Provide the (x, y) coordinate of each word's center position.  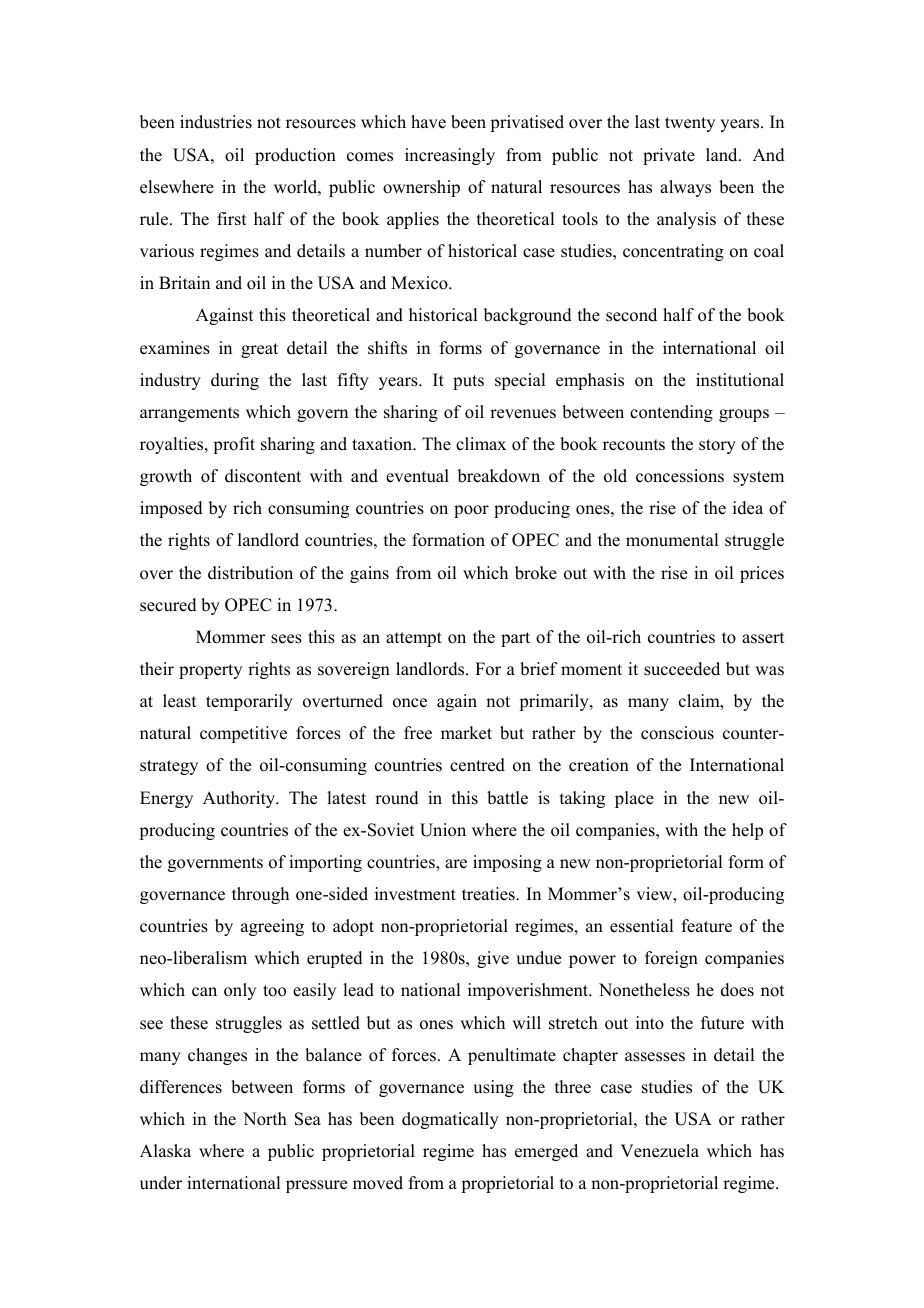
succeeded (682, 669)
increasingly (450, 156)
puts (468, 382)
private (669, 156)
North (265, 1119)
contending (671, 413)
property (210, 671)
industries (216, 122)
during (235, 381)
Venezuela (659, 1151)
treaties (489, 894)
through (260, 895)
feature (707, 926)
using (493, 1088)
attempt (414, 639)
